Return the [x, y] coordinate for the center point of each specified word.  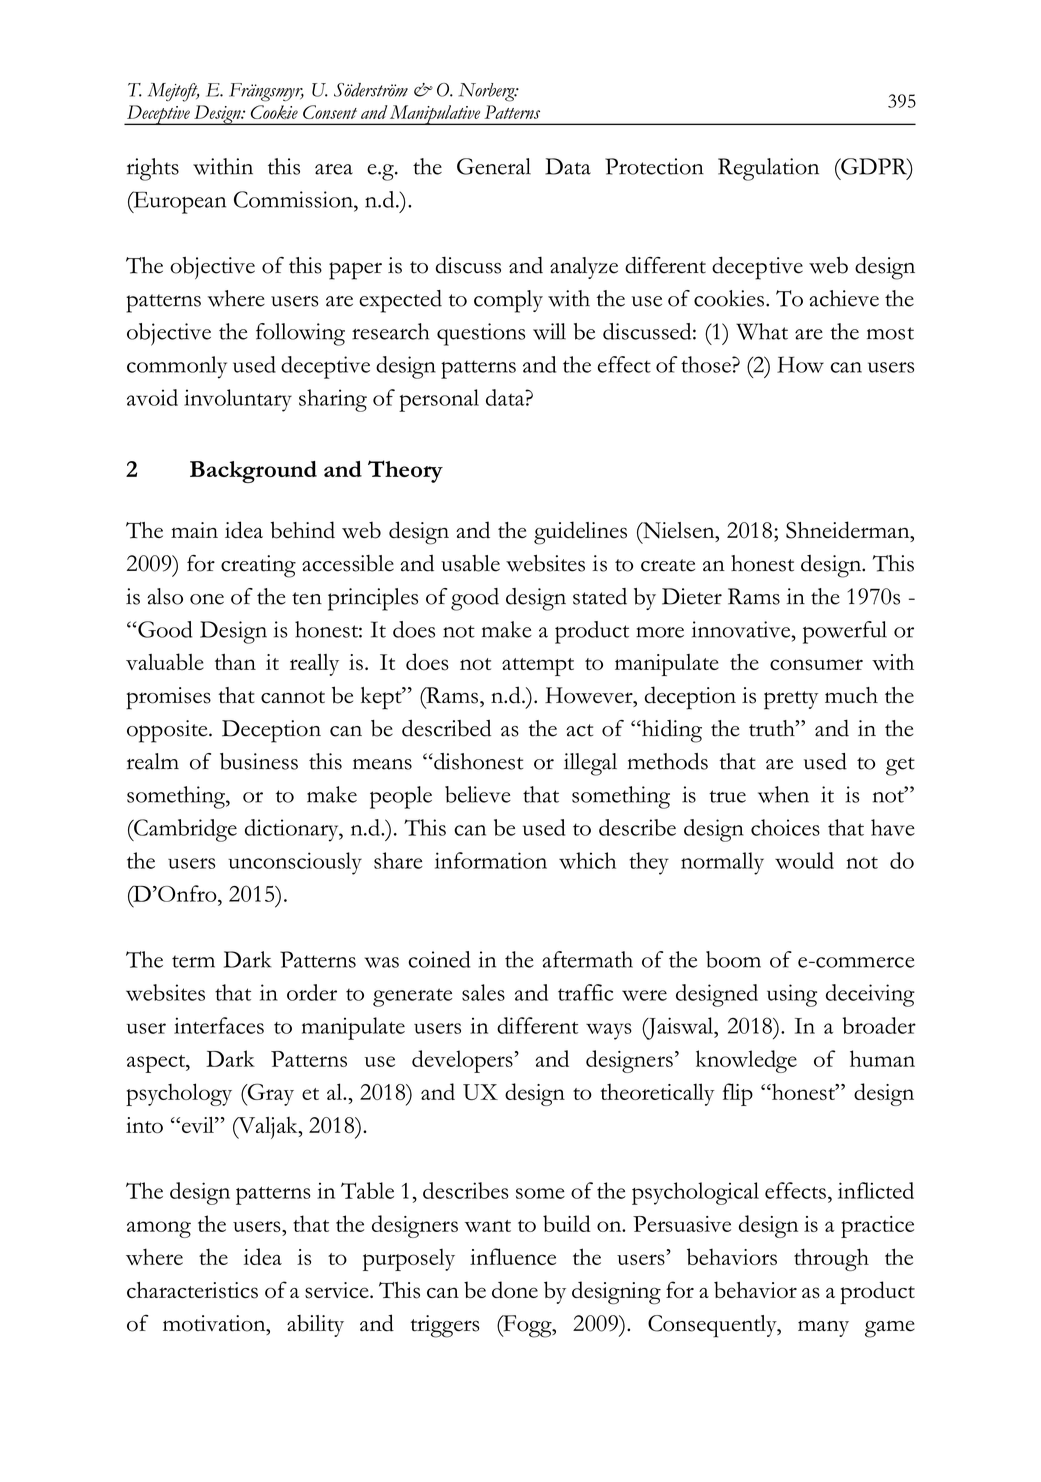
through [831, 1259]
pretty [791, 700]
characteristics [192, 1290]
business [259, 761]
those [707, 364]
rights [153, 169]
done [515, 1290]
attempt [538, 667]
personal [439, 400]
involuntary [238, 400]
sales [483, 992]
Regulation [768, 169]
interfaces [219, 1025]
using [792, 995]
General [494, 166]
